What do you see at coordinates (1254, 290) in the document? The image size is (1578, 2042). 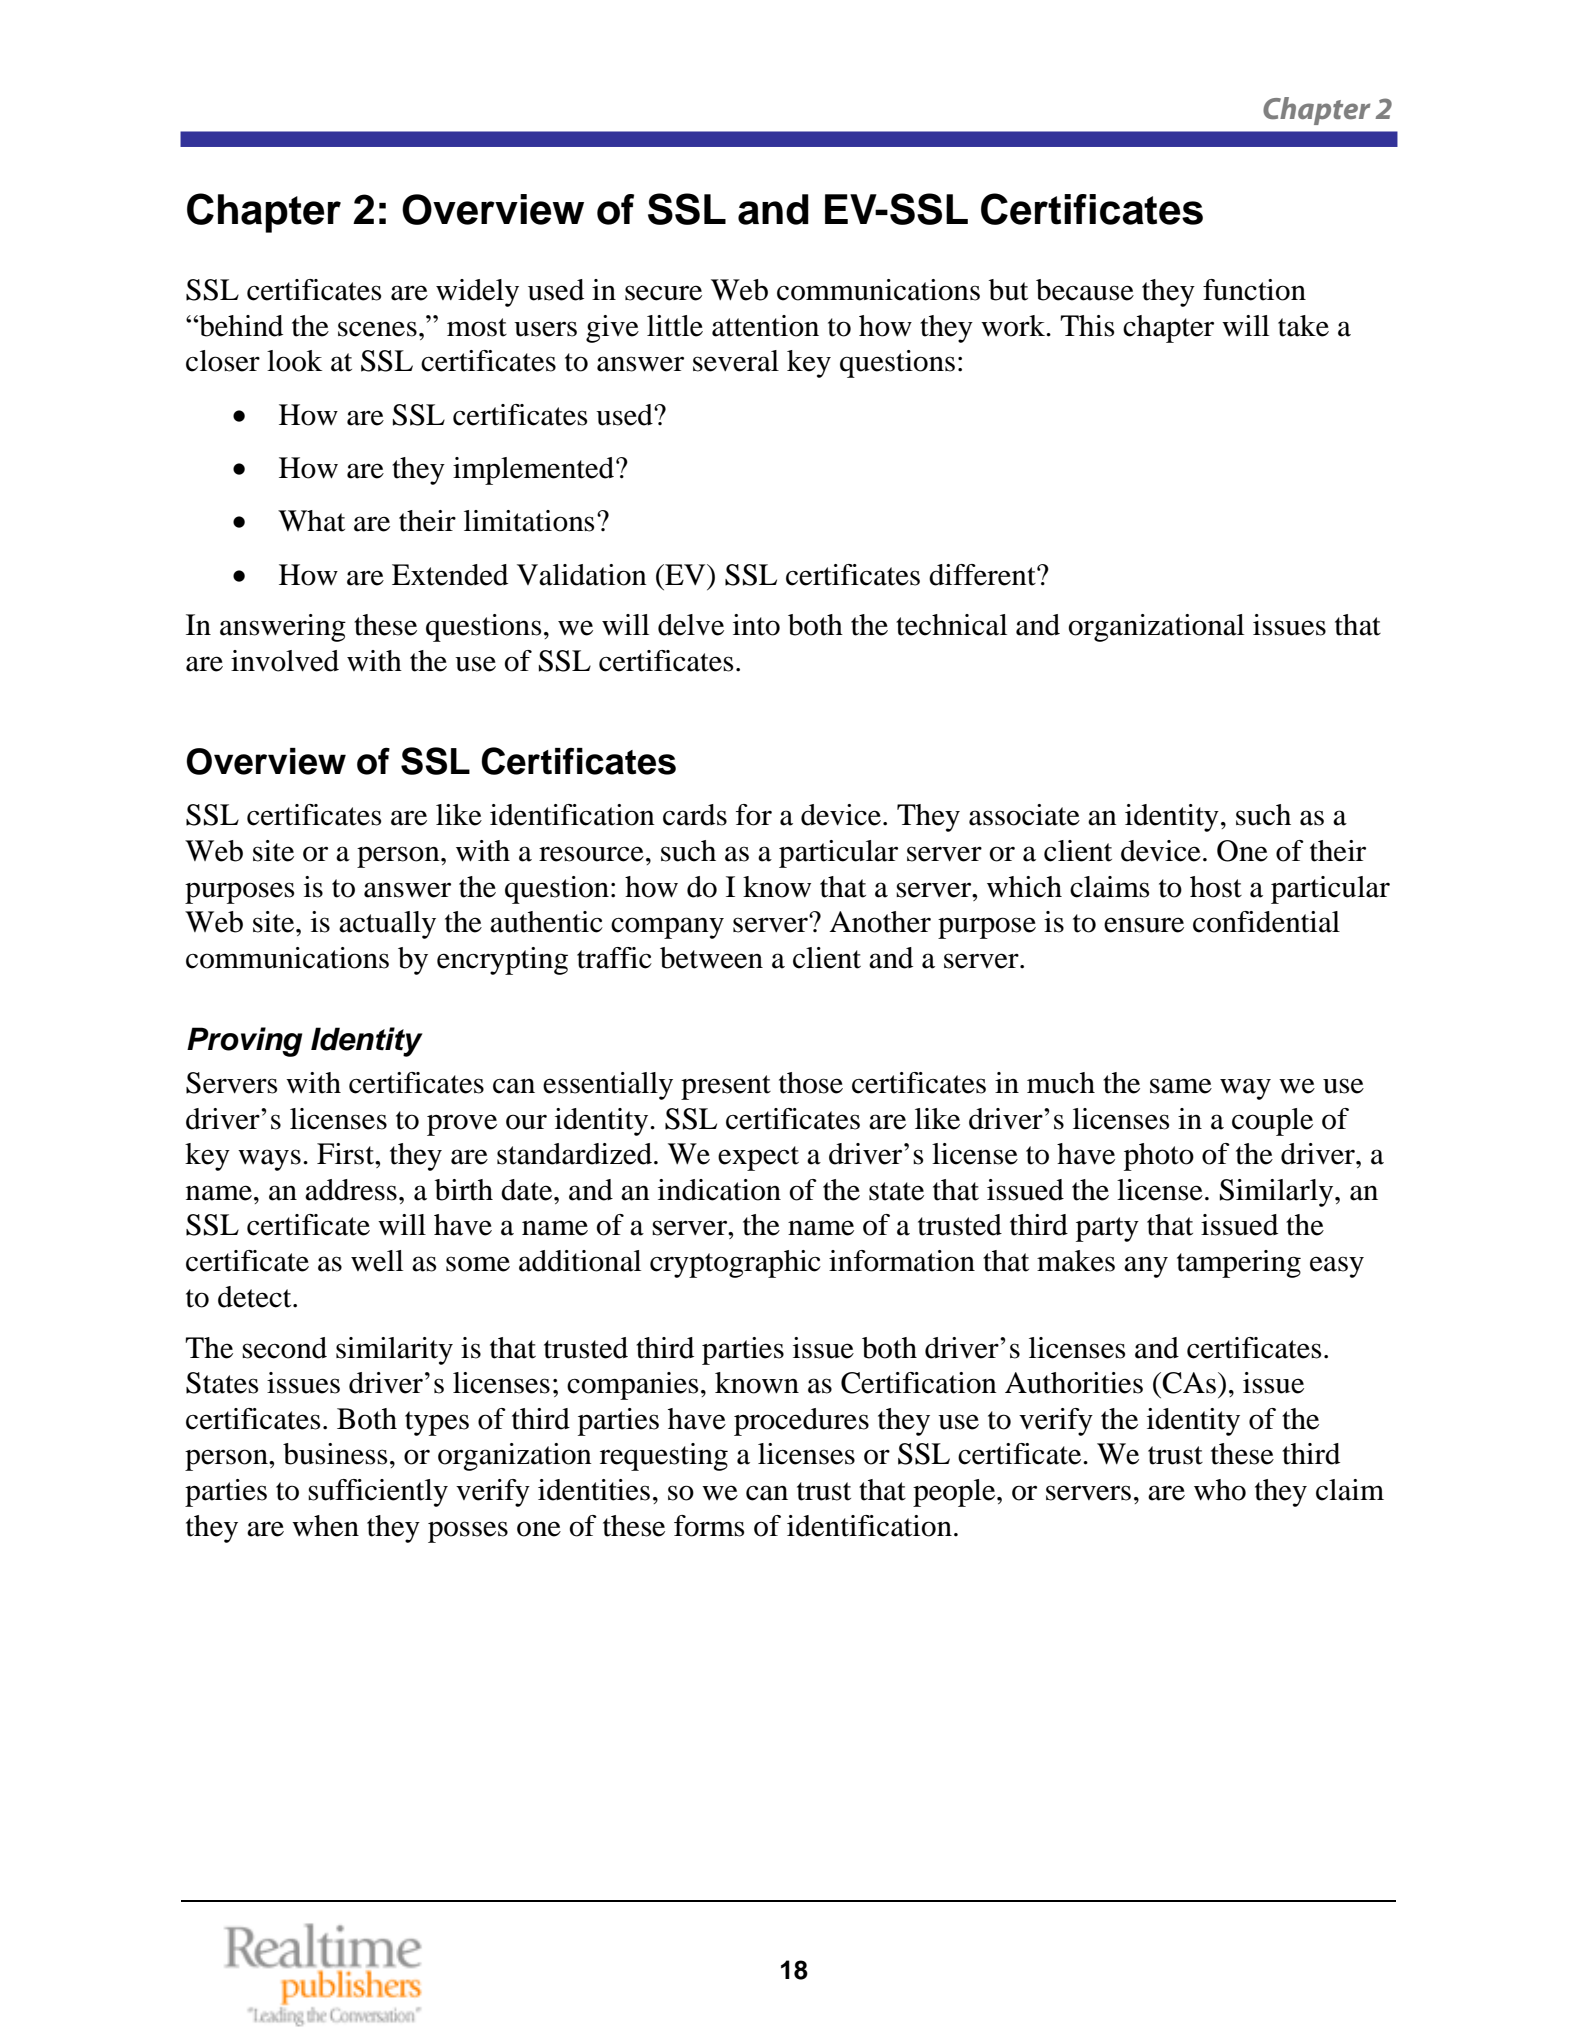 I see `function` at bounding box center [1254, 290].
